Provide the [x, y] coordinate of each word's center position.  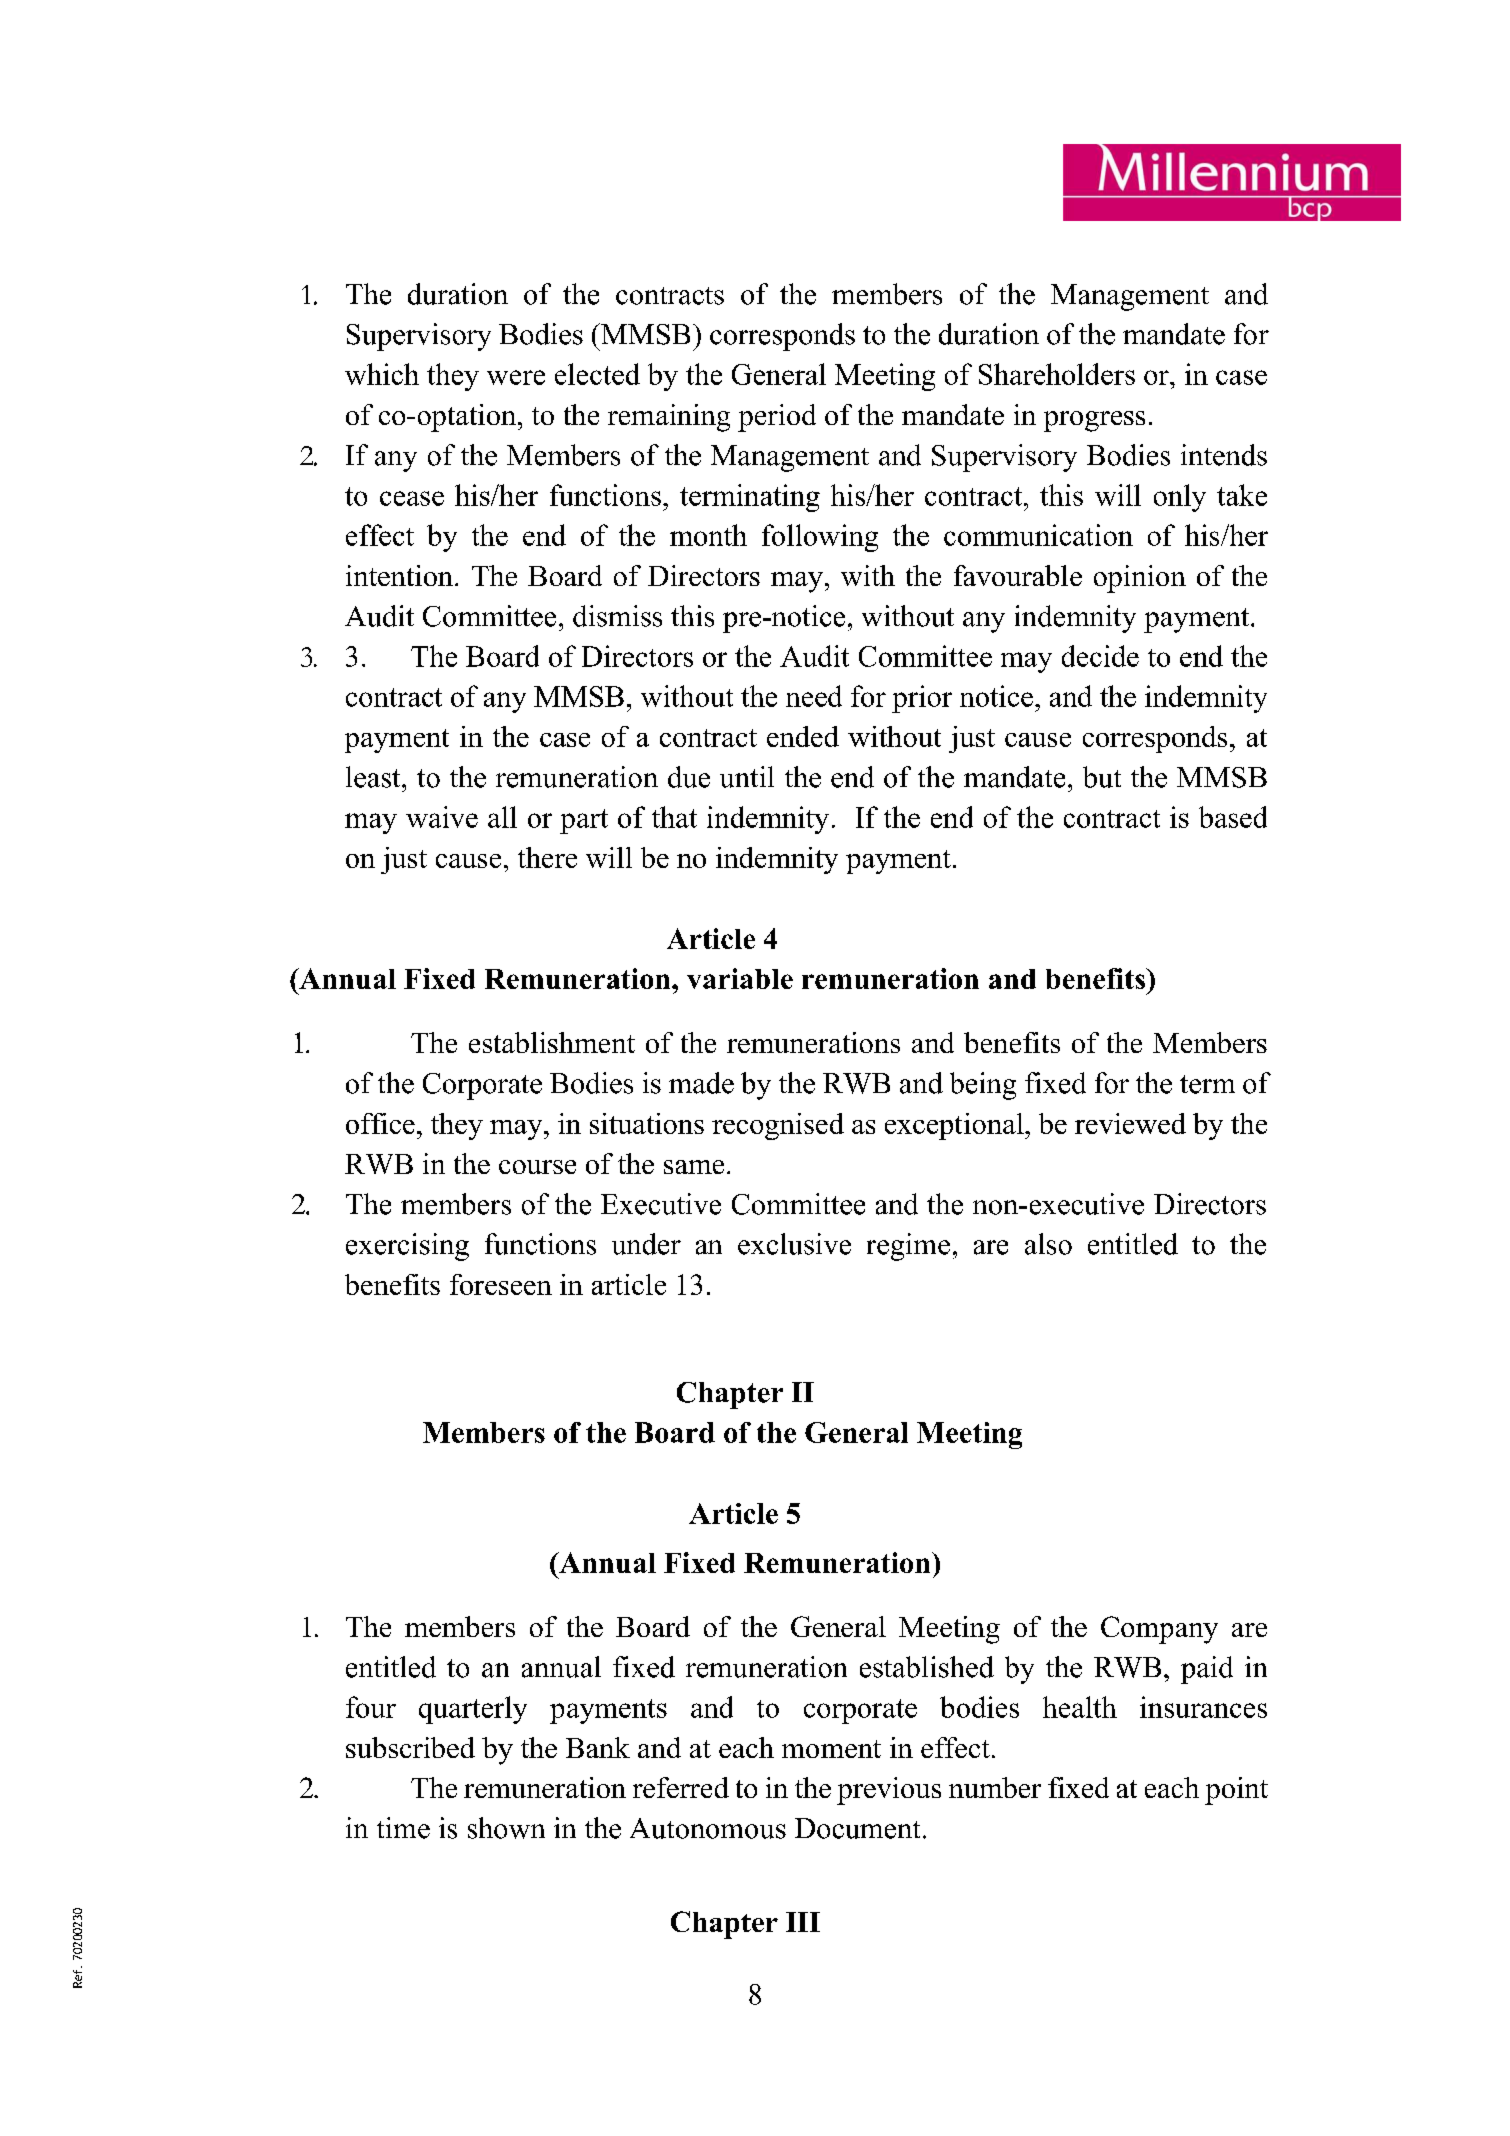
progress [1094, 421]
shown [506, 1828]
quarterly [473, 1710]
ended [803, 736]
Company [1159, 1630]
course [537, 1167]
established [927, 1667]
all [502, 817]
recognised [778, 1126]
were [516, 377]
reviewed [1130, 1123]
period [777, 418]
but [1102, 777]
